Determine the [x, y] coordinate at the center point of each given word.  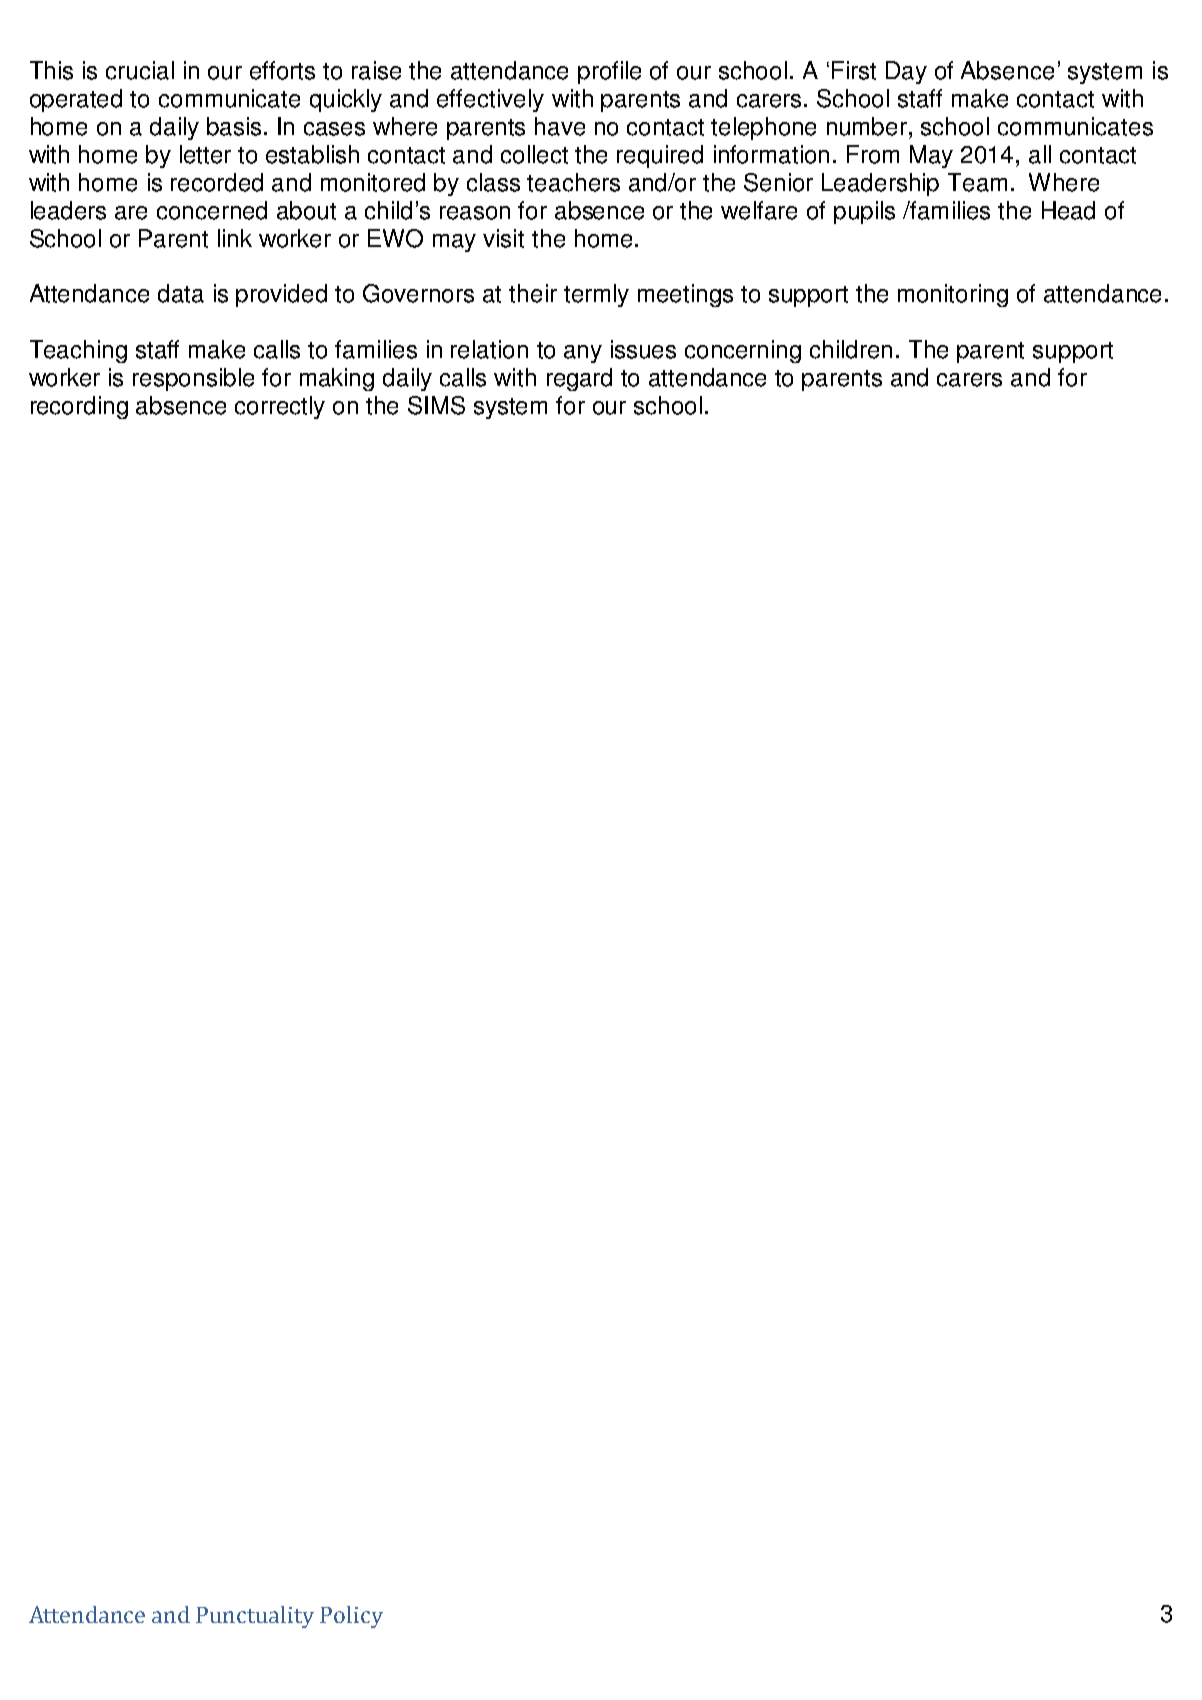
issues [643, 349]
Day [906, 72]
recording [79, 407]
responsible [193, 379]
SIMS [436, 405]
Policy [351, 1617]
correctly [280, 407]
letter [205, 154]
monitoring [953, 295]
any [583, 354]
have [560, 126]
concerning [743, 351]
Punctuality [255, 1617]
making [337, 379]
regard [579, 379]
